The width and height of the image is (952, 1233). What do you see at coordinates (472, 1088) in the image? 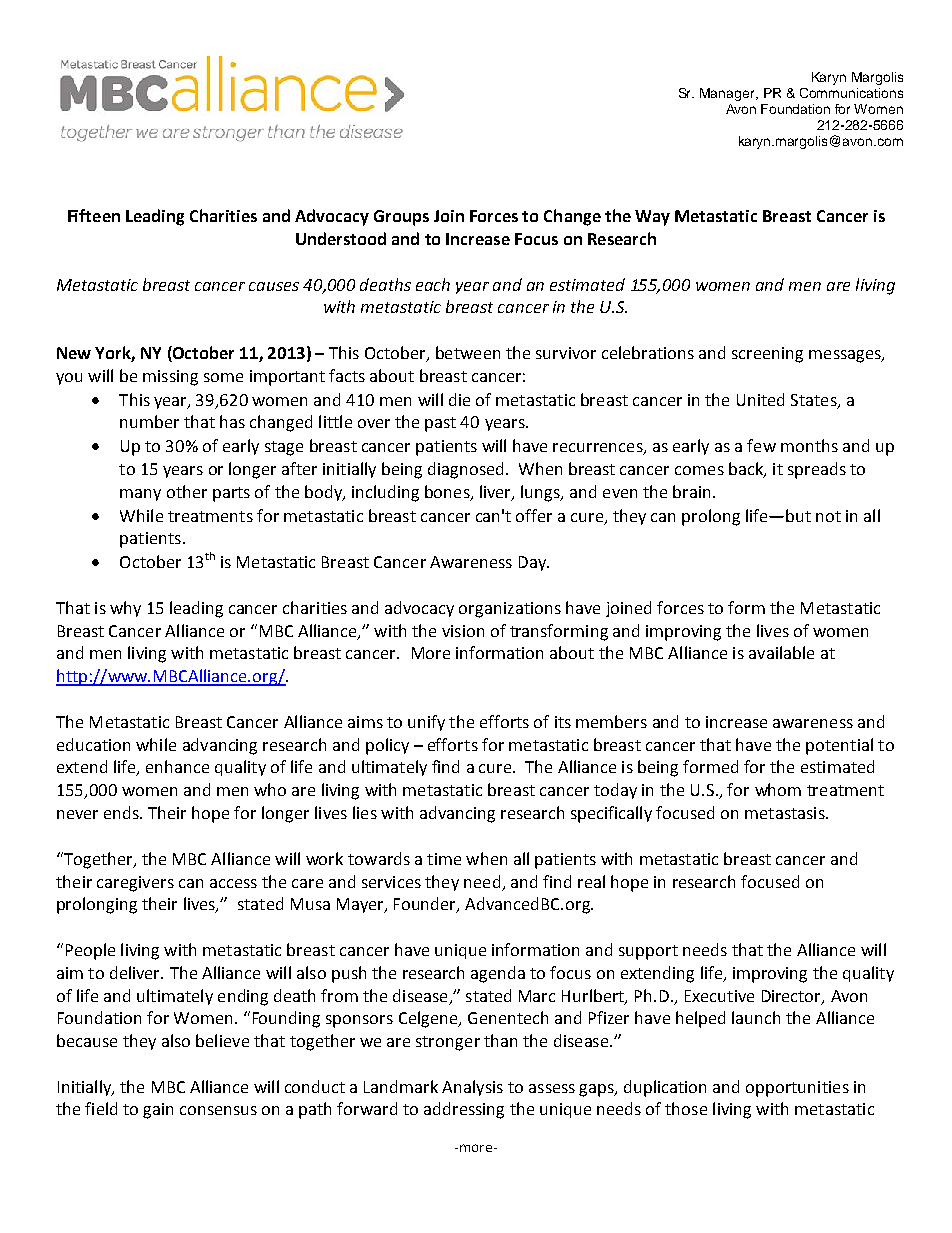
I see `Analysis` at bounding box center [472, 1088].
